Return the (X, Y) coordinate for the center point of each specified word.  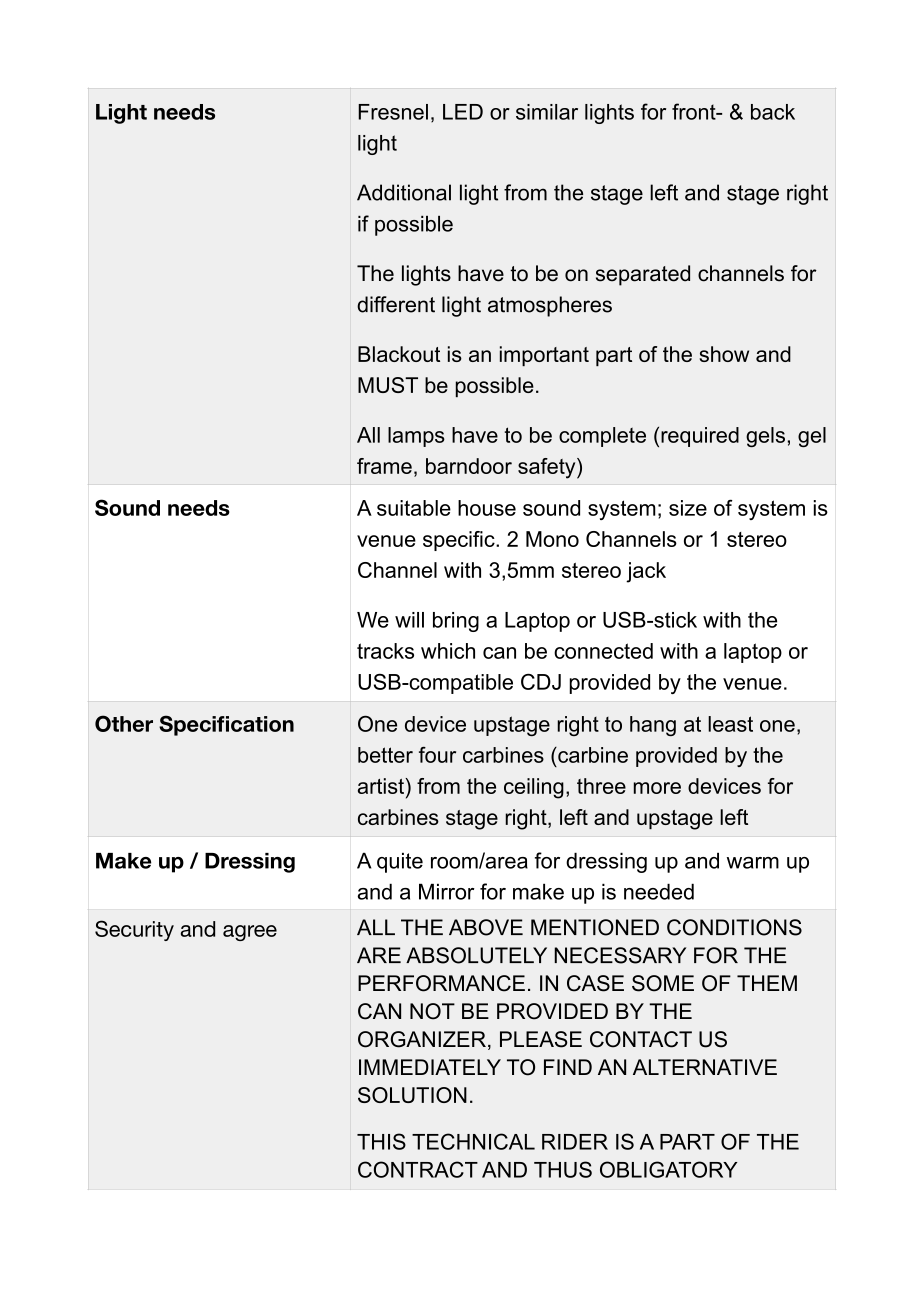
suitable (414, 508)
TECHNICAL (473, 1141)
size (688, 508)
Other (124, 723)
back (773, 112)
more (657, 788)
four (437, 755)
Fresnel (393, 112)
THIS (381, 1141)
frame (384, 466)
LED (463, 112)
